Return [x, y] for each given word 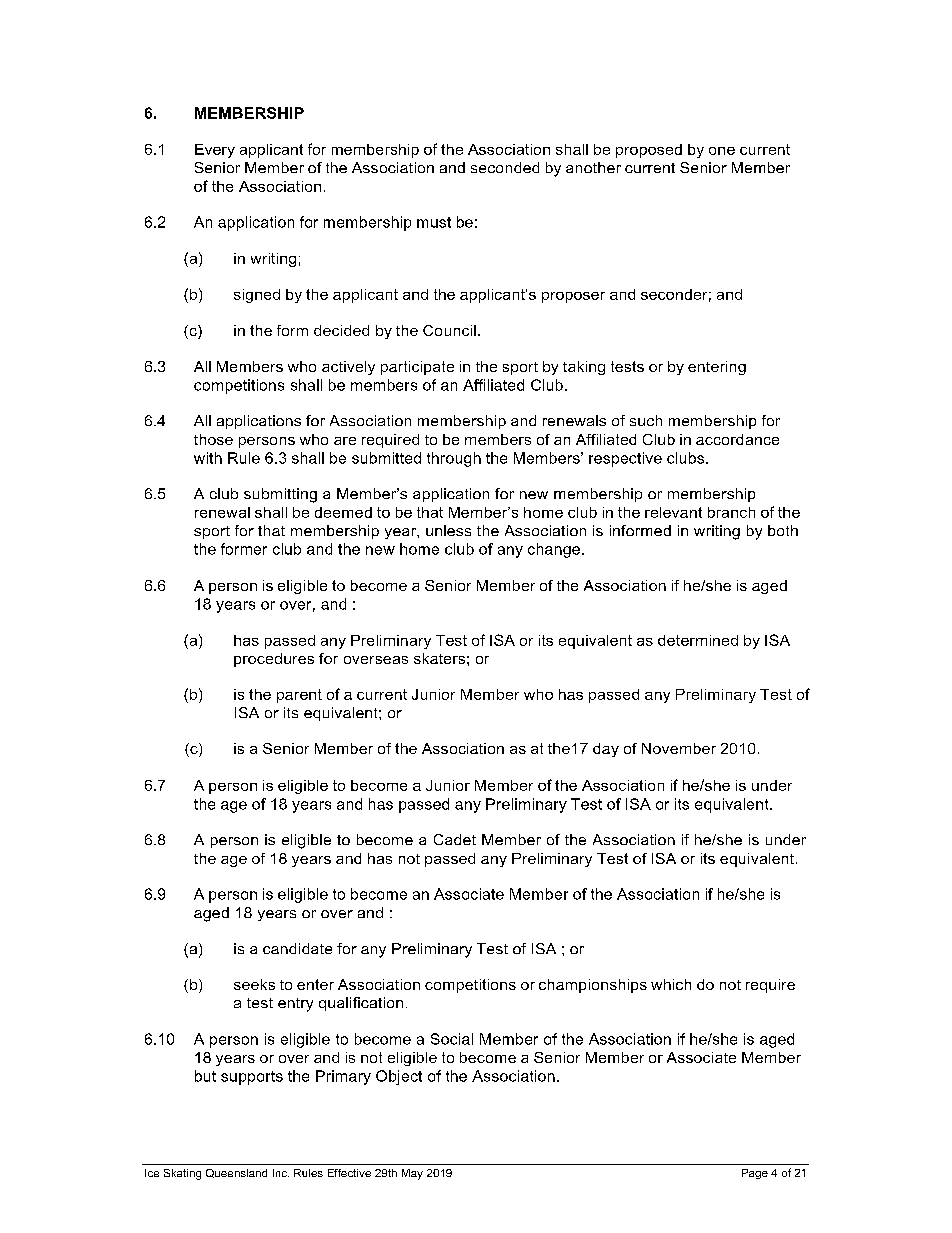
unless [448, 530]
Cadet [455, 839]
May [412, 1174]
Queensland [236, 1173]
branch [731, 512]
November [679, 748]
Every [215, 151]
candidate [297, 948]
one [722, 151]
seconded [505, 167]
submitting [280, 495]
